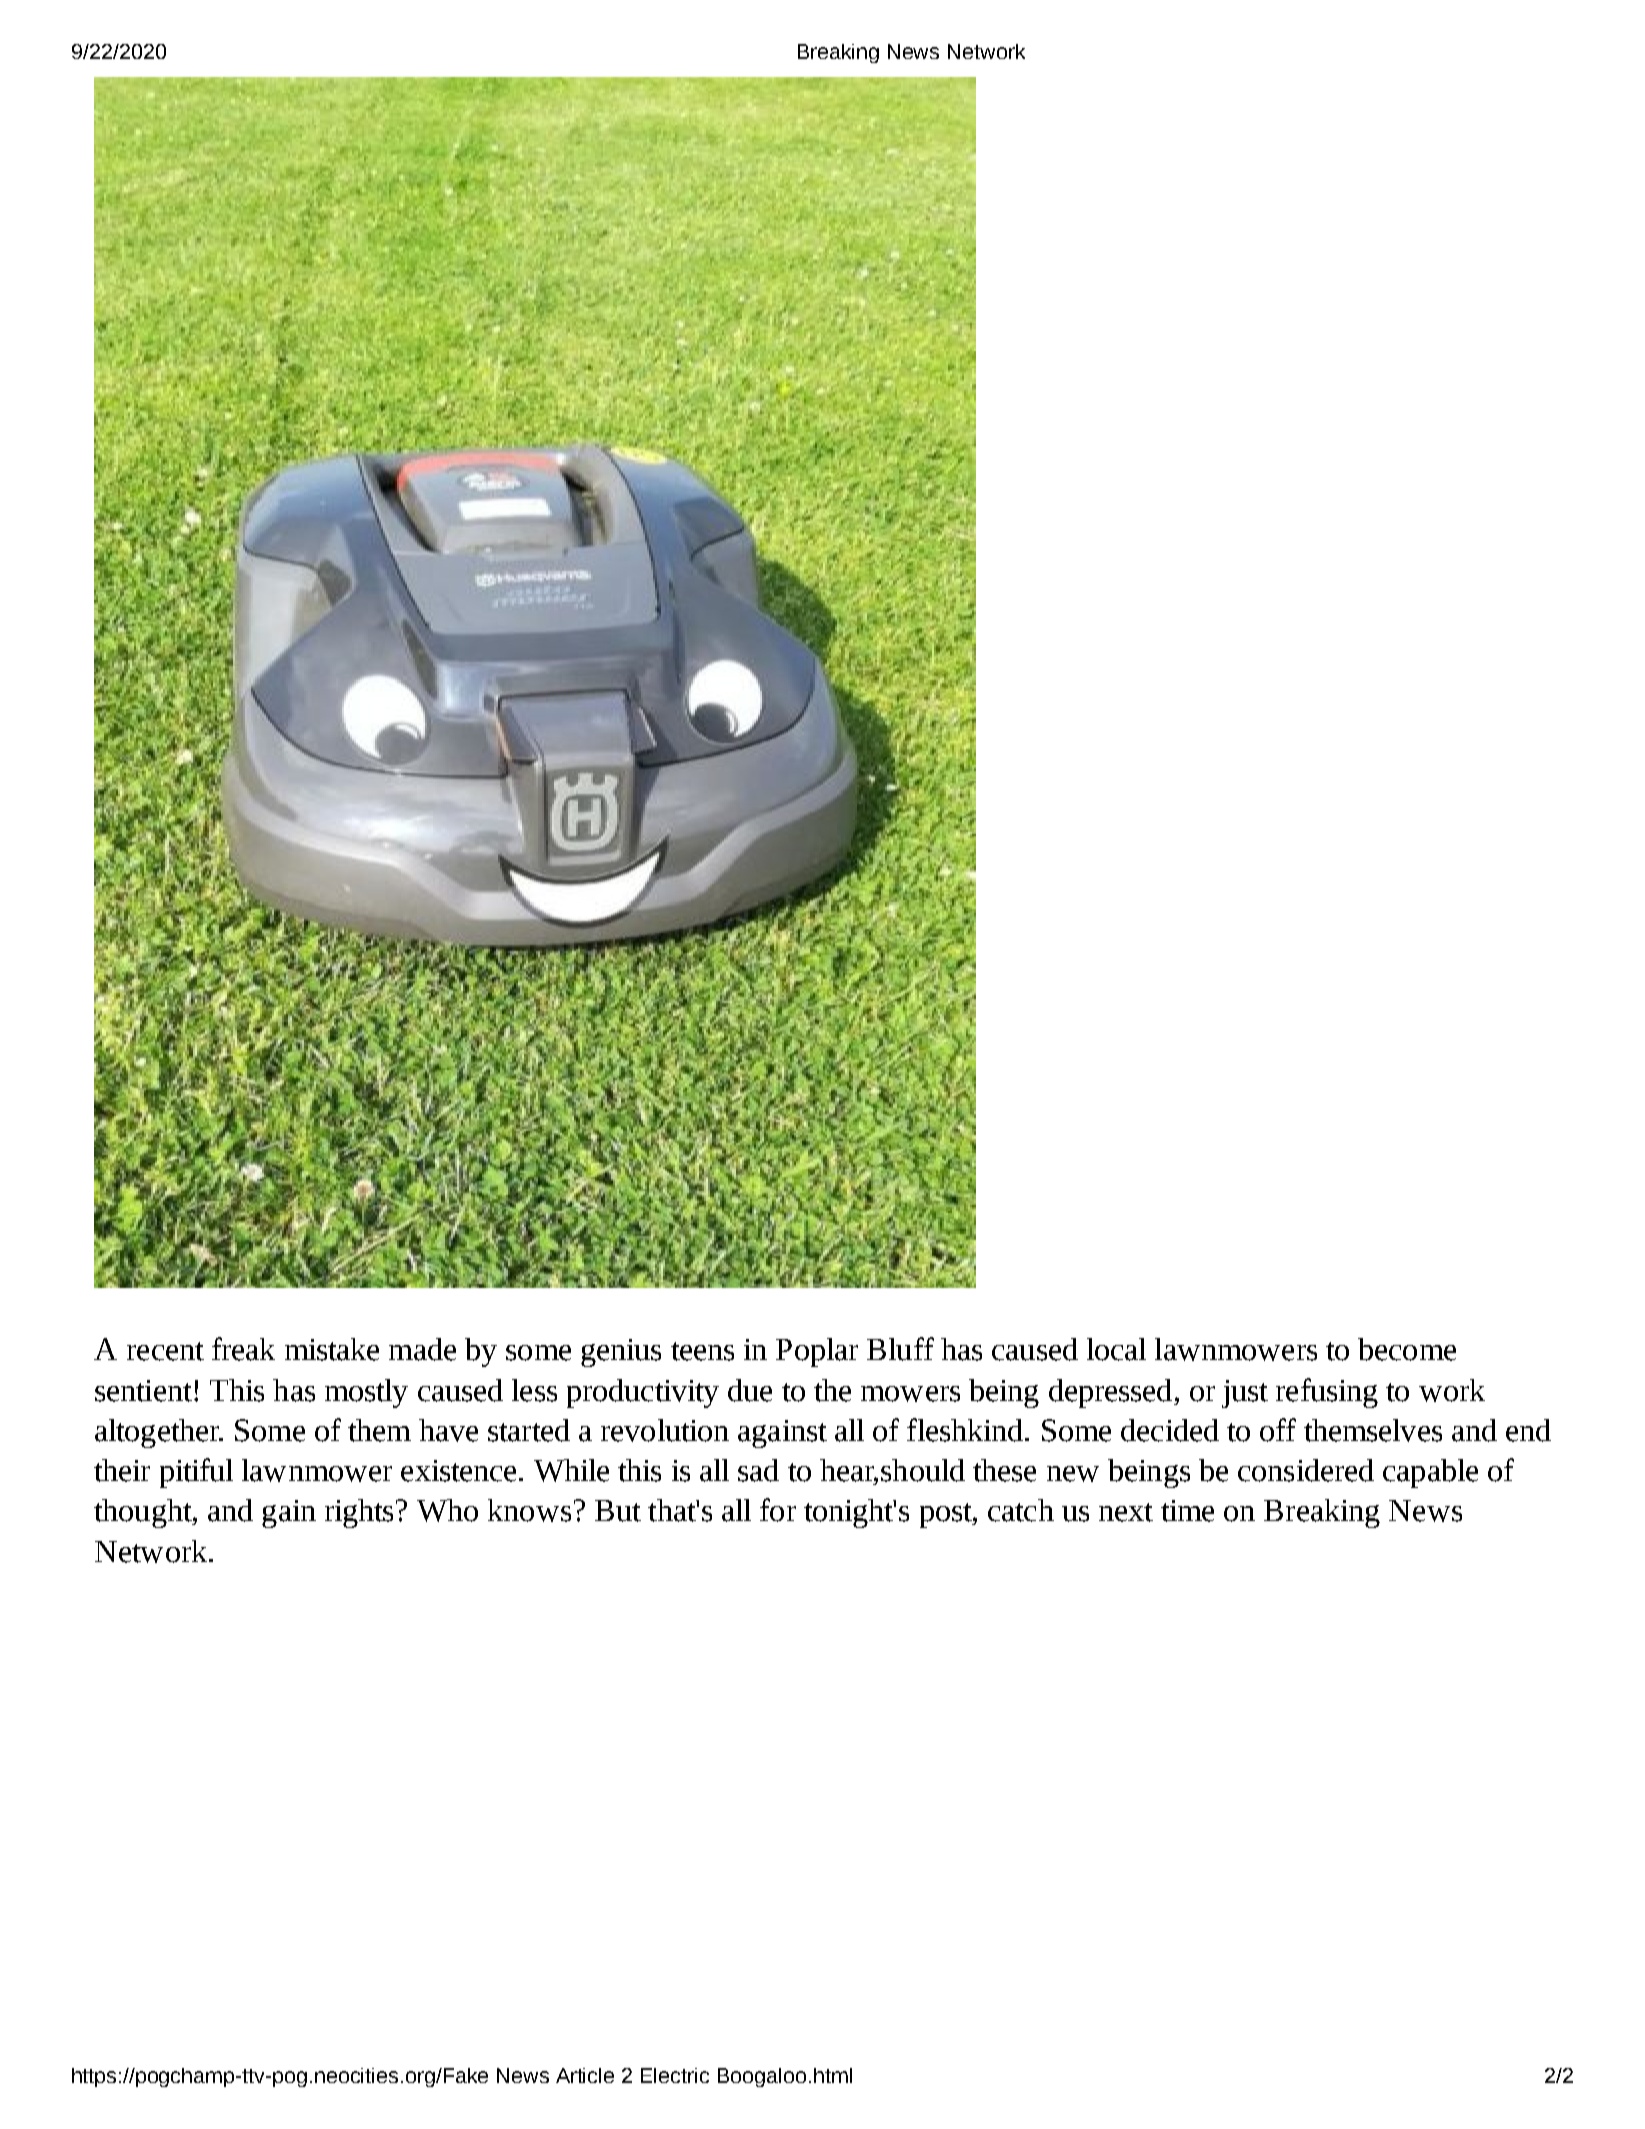 This page has width=1645, height=2129. Describe the element at coordinates (1187, 1511) in the page. I see `time` at that location.
